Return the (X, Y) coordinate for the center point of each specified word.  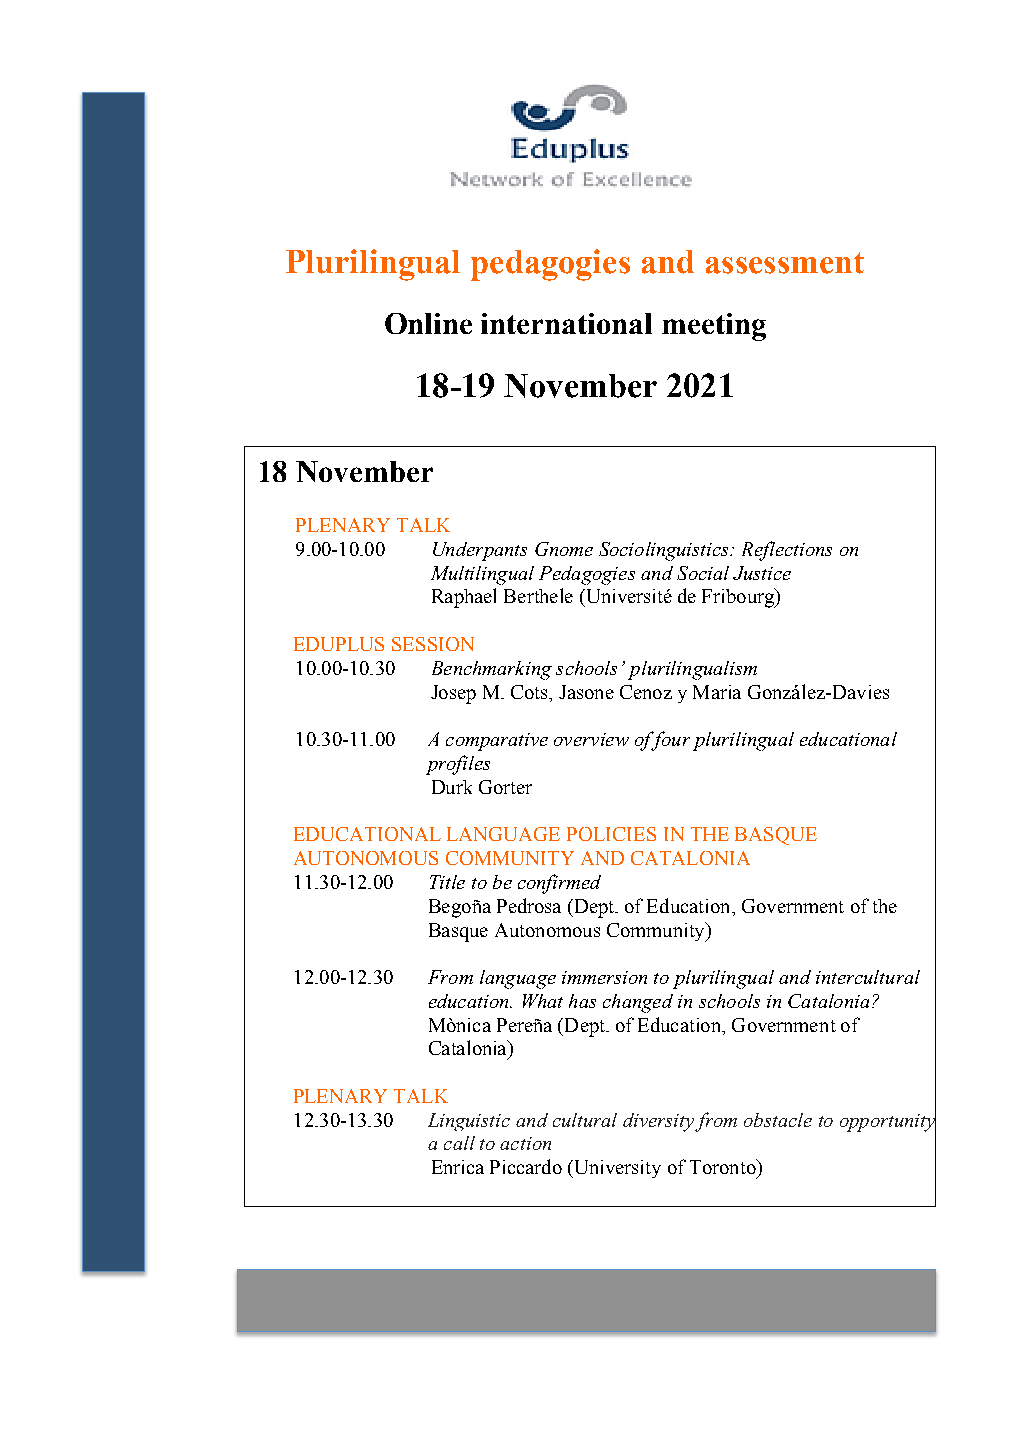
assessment (785, 263)
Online (428, 323)
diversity (658, 1122)
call (459, 1143)
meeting (714, 327)
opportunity (888, 1122)
